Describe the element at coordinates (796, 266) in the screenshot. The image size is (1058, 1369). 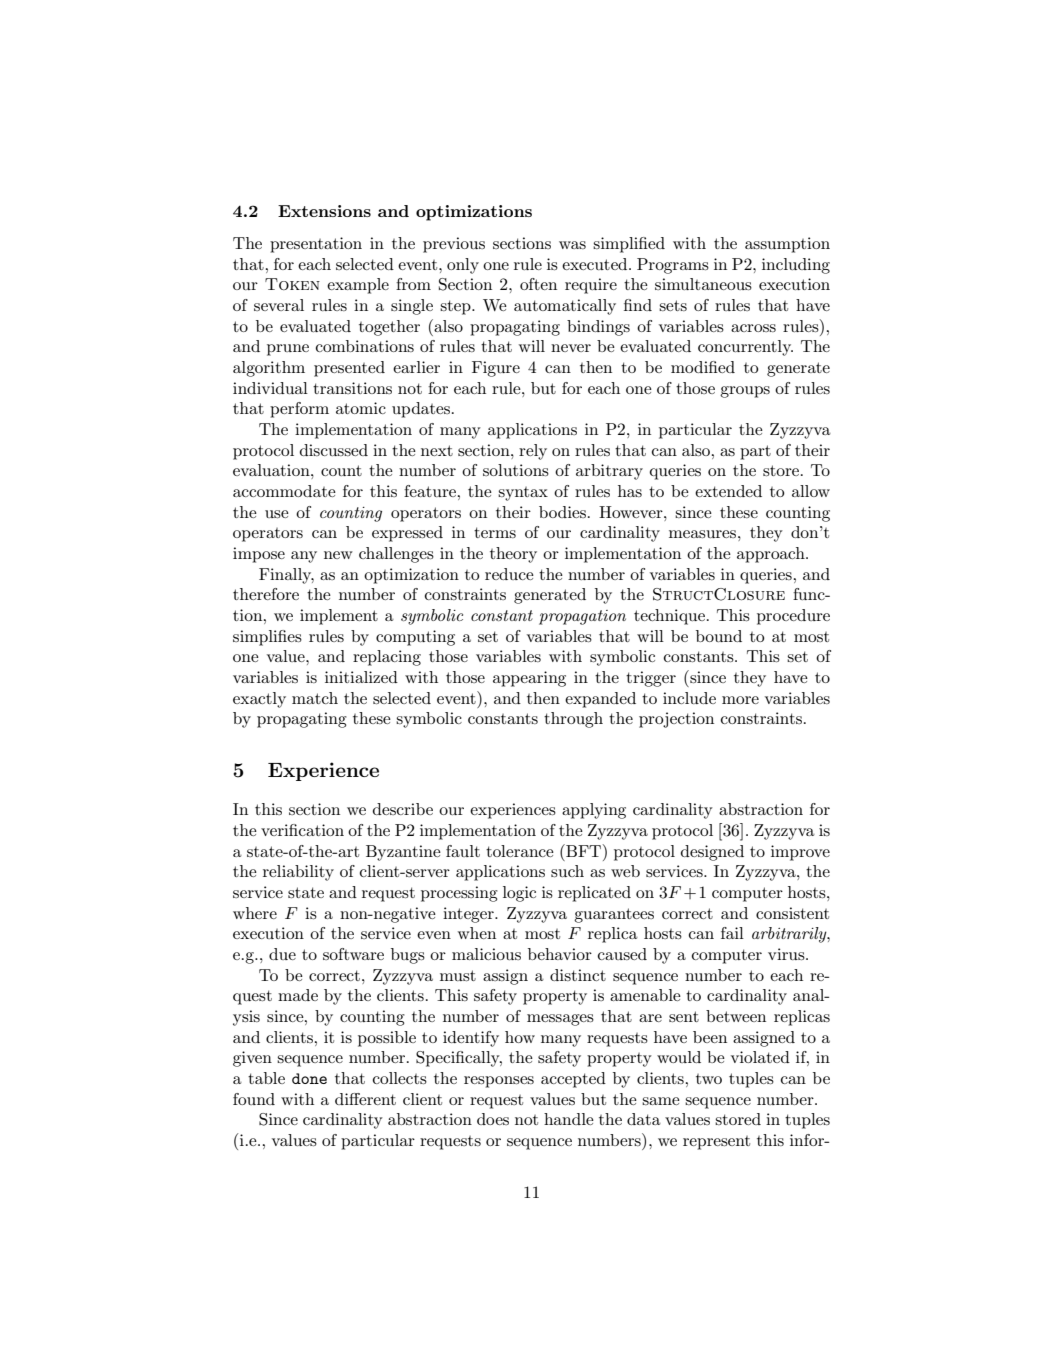
I see `including` at that location.
